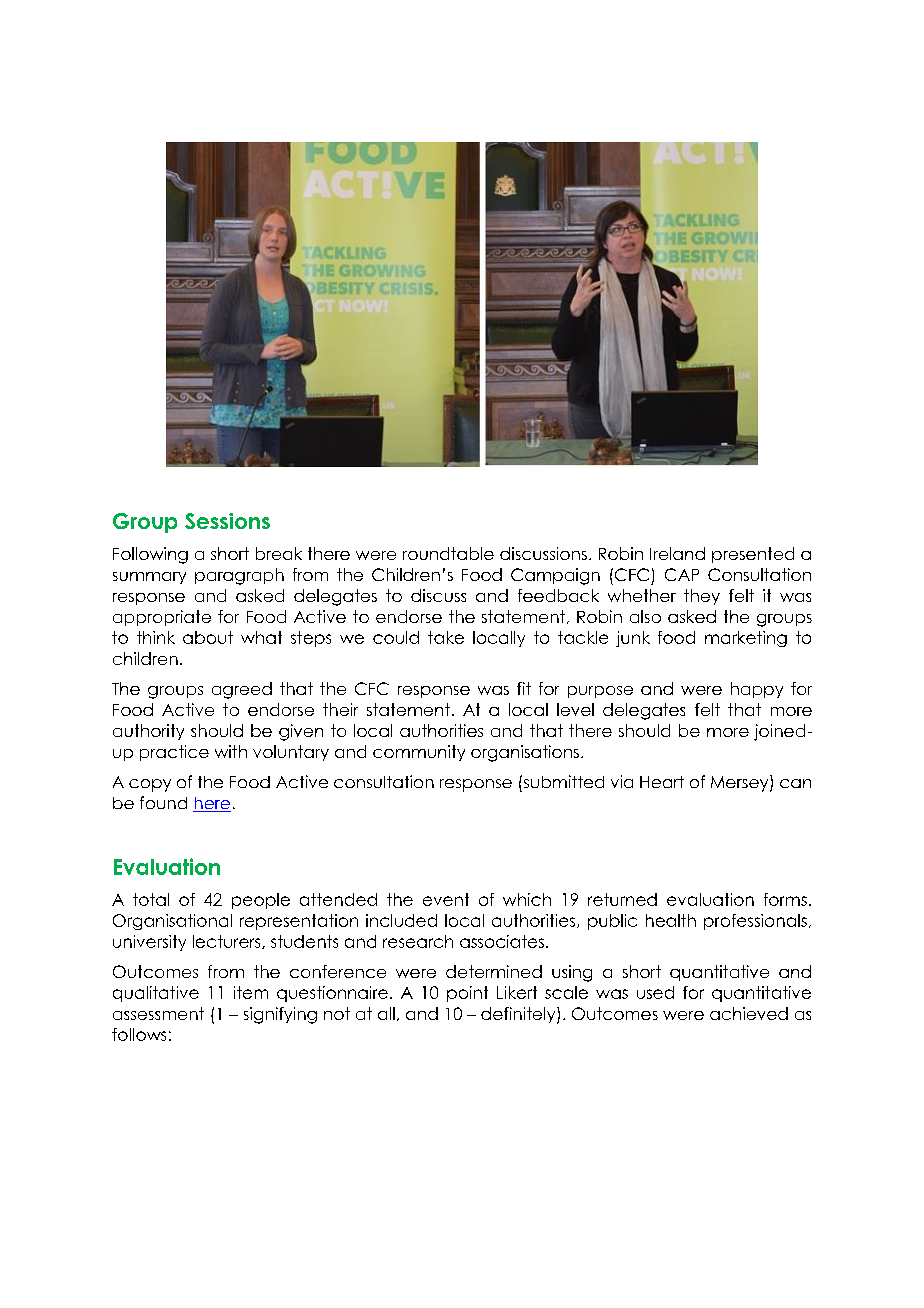 The height and width of the image is (1308, 924). I want to click on with, so click(231, 751).
